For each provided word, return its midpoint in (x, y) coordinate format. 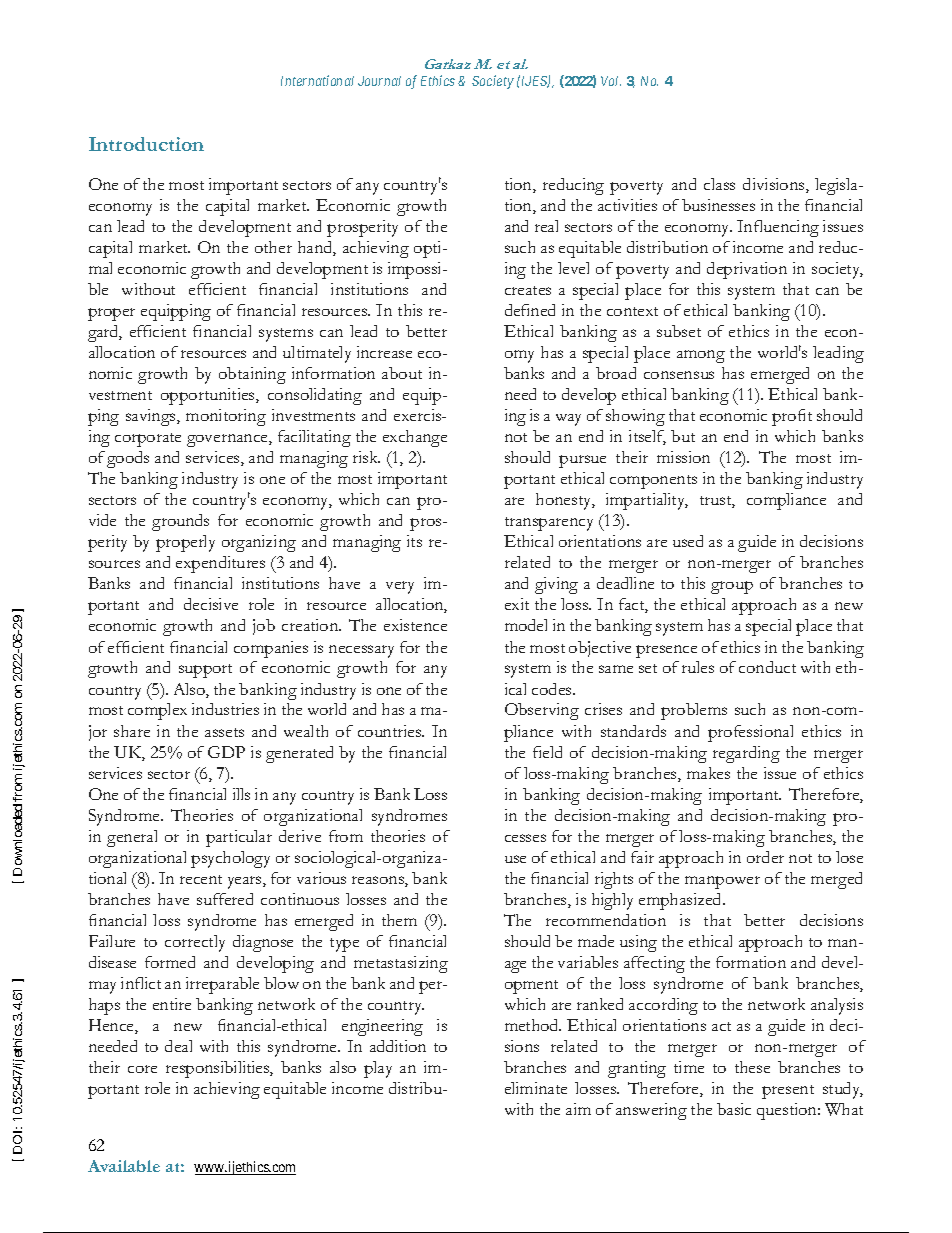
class (719, 184)
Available (124, 1166)
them (399, 920)
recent (201, 879)
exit (517, 604)
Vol (611, 81)
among (701, 356)
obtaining (252, 375)
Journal (379, 81)
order (765, 857)
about (402, 373)
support (205, 671)
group (732, 587)
